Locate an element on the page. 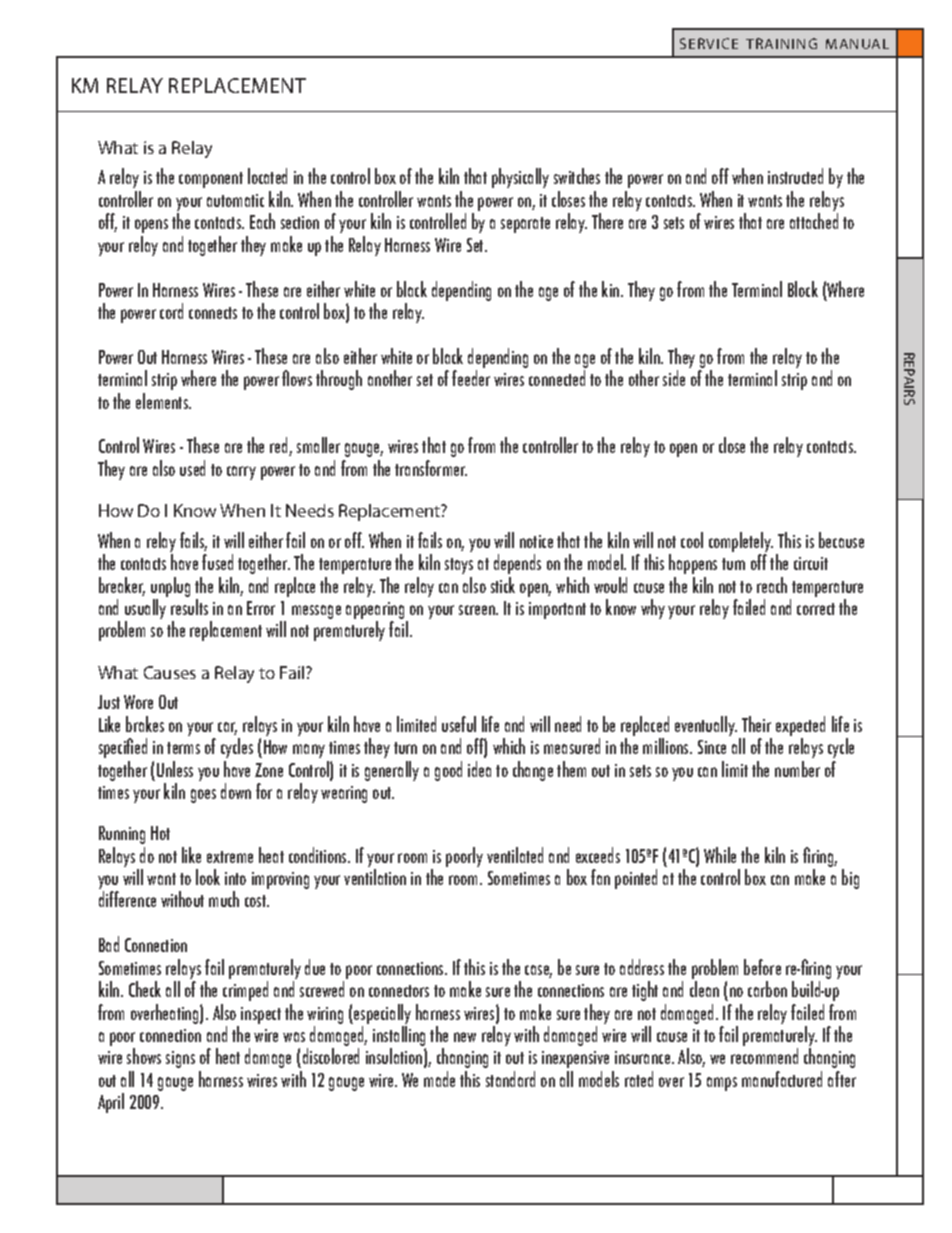 The height and width of the image is (1233, 952). feeder is located at coordinates (471, 378).
